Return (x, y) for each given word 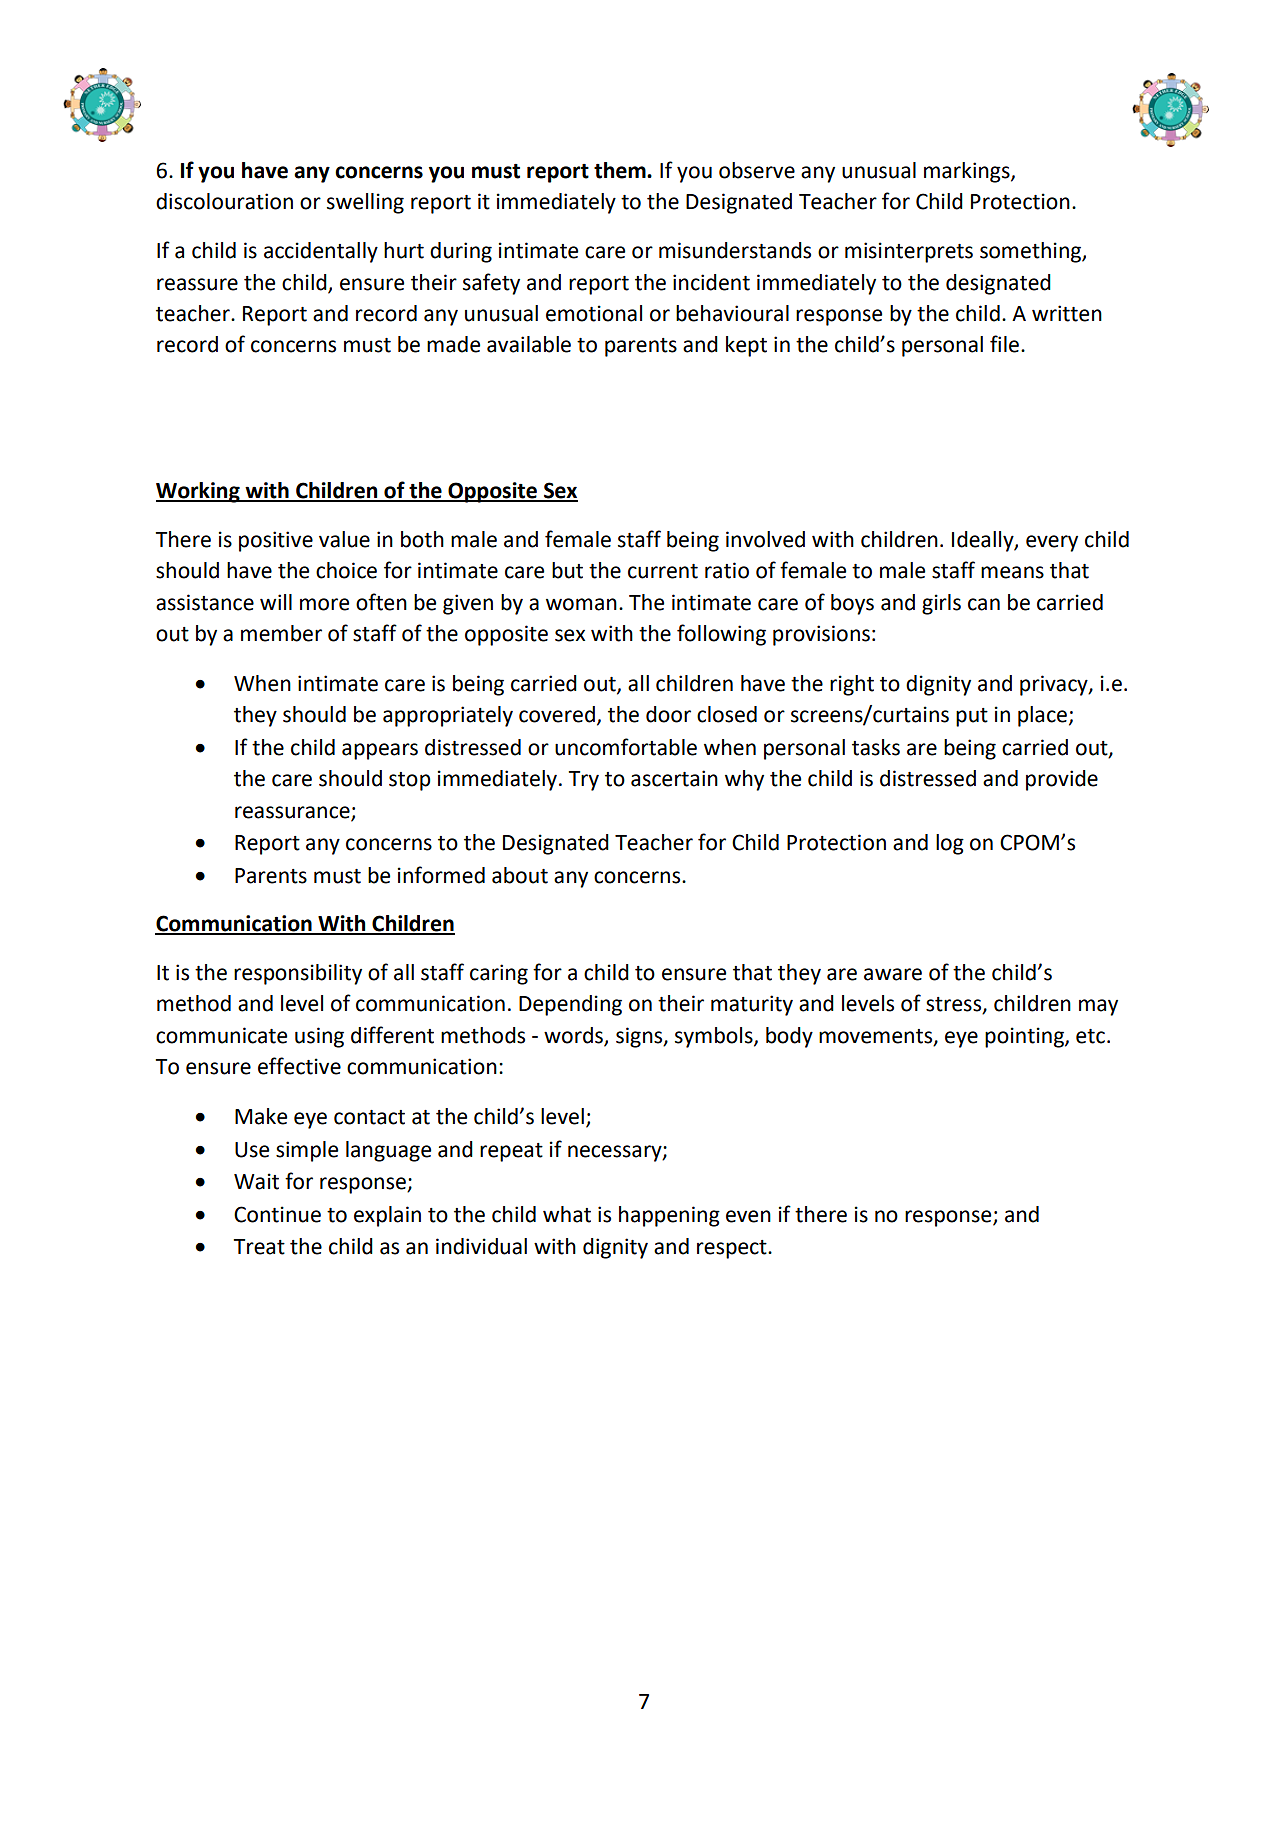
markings (968, 172)
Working (199, 492)
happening (669, 1216)
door (668, 714)
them (621, 170)
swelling (365, 203)
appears (380, 751)
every (1052, 543)
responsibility (298, 974)
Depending (570, 1005)
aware (893, 974)
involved (765, 539)
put (972, 717)
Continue (277, 1214)
